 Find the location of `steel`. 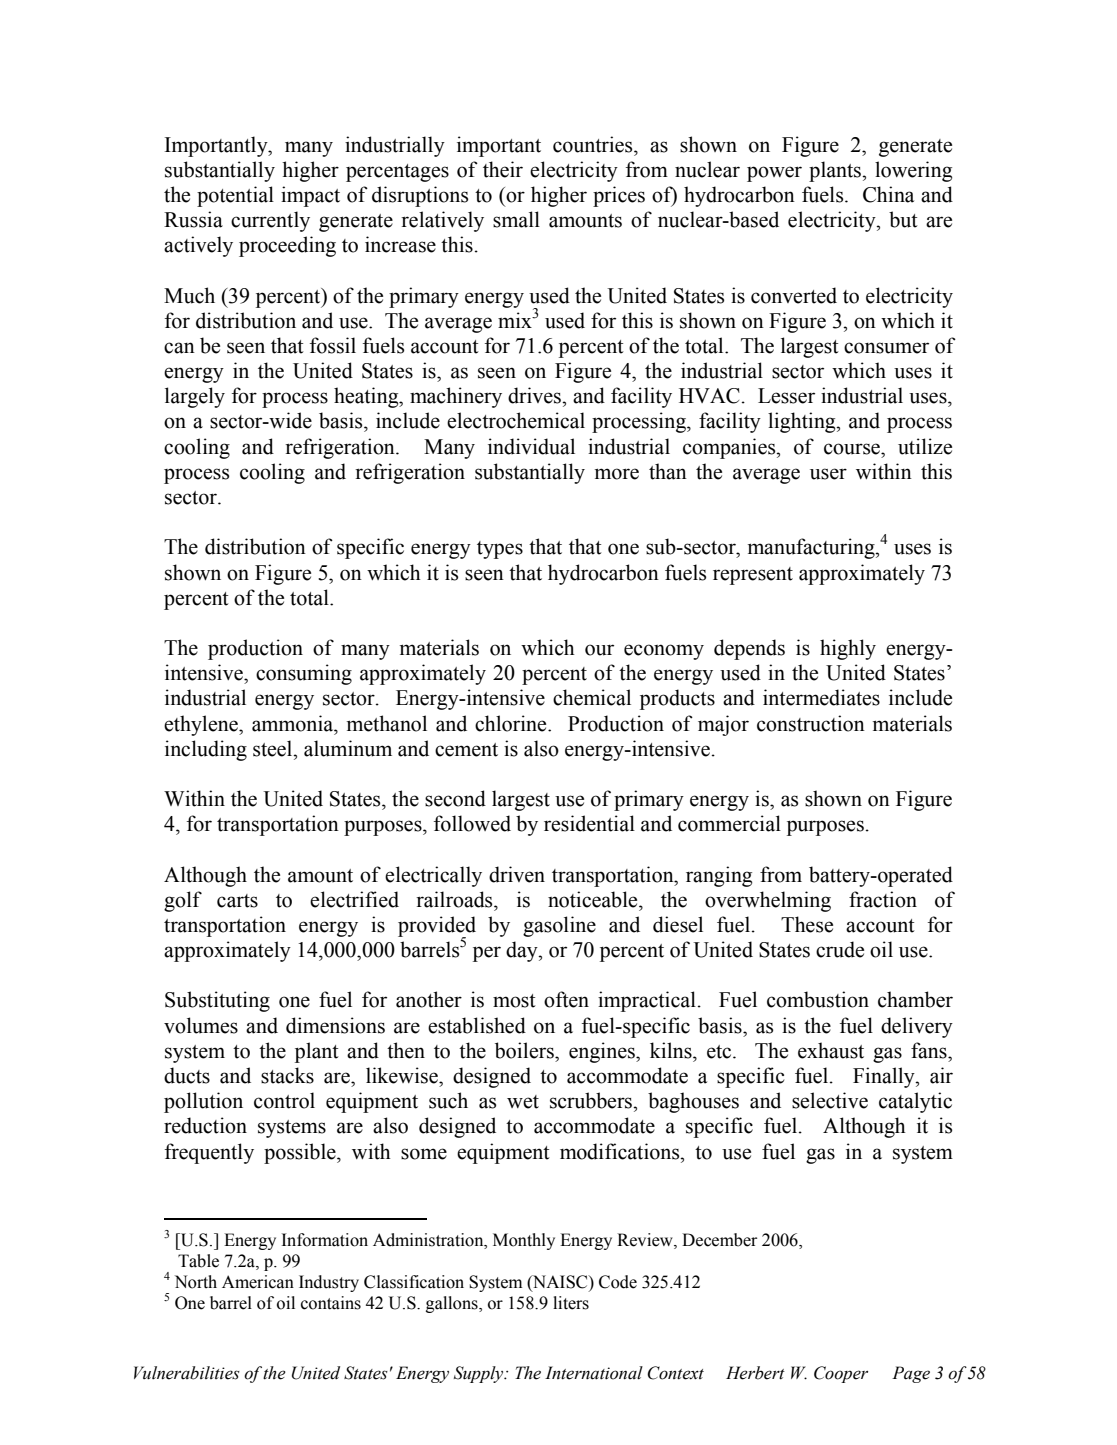

steel is located at coordinates (274, 748).
